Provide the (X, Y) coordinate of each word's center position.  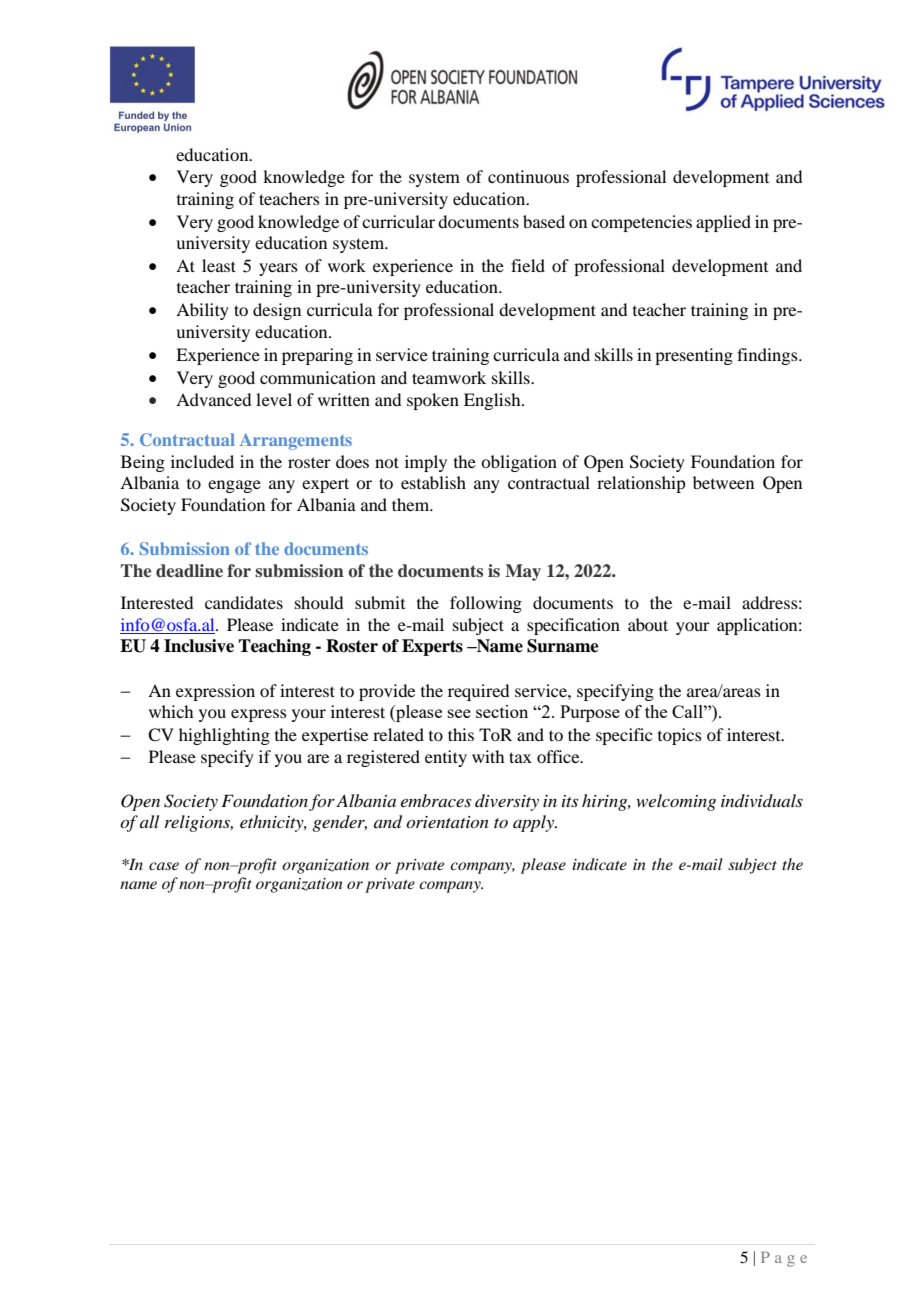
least (219, 265)
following (486, 604)
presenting (694, 356)
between (723, 482)
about (648, 624)
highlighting (224, 736)
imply (426, 463)
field (528, 265)
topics (680, 736)
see (459, 713)
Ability (202, 311)
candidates (244, 602)
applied (723, 223)
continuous (528, 176)
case (164, 866)
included (202, 461)
